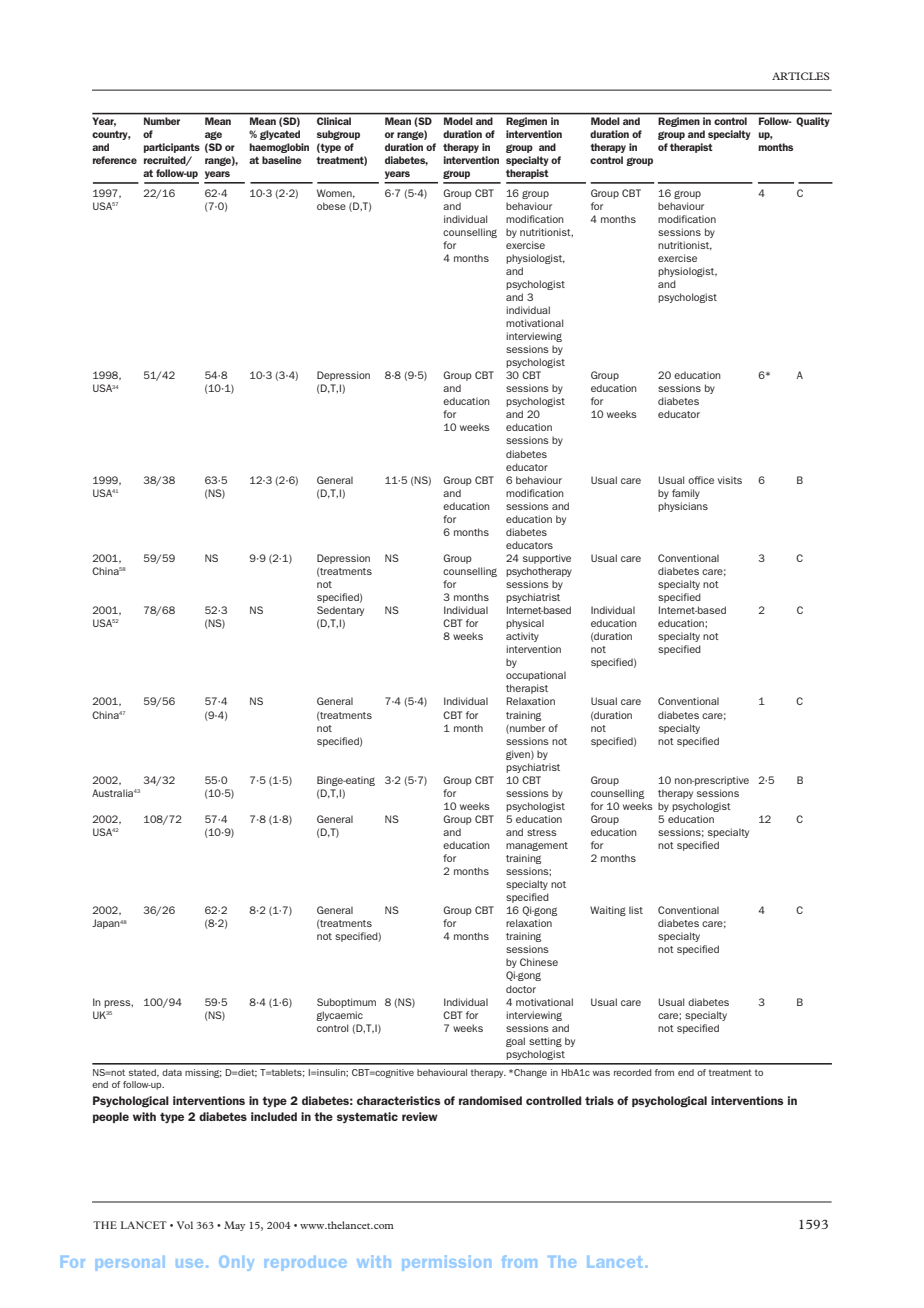 The width and height of the page is (924, 1308). I want to click on Sedentary, so click(340, 611).
